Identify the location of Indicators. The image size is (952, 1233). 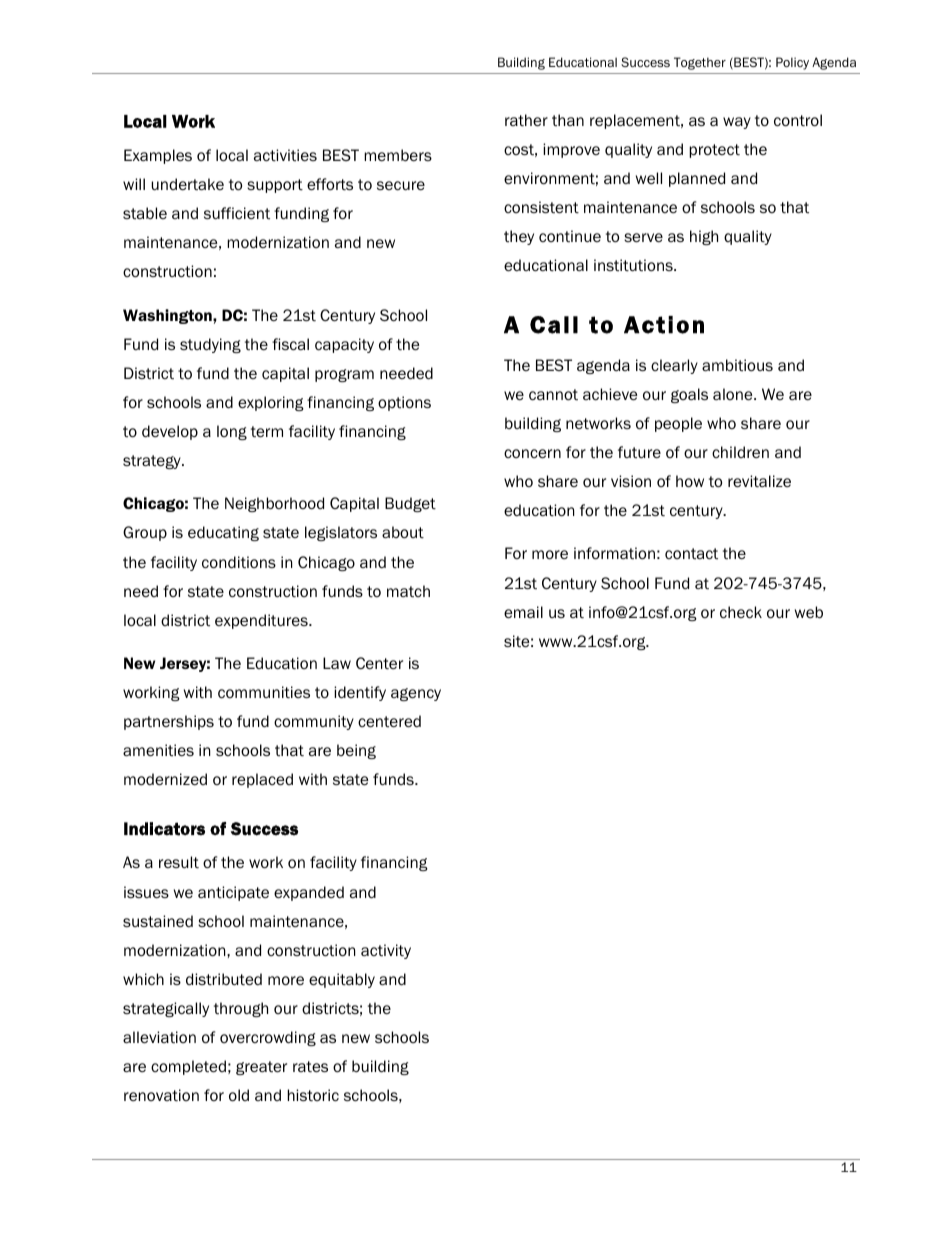
(164, 829).
